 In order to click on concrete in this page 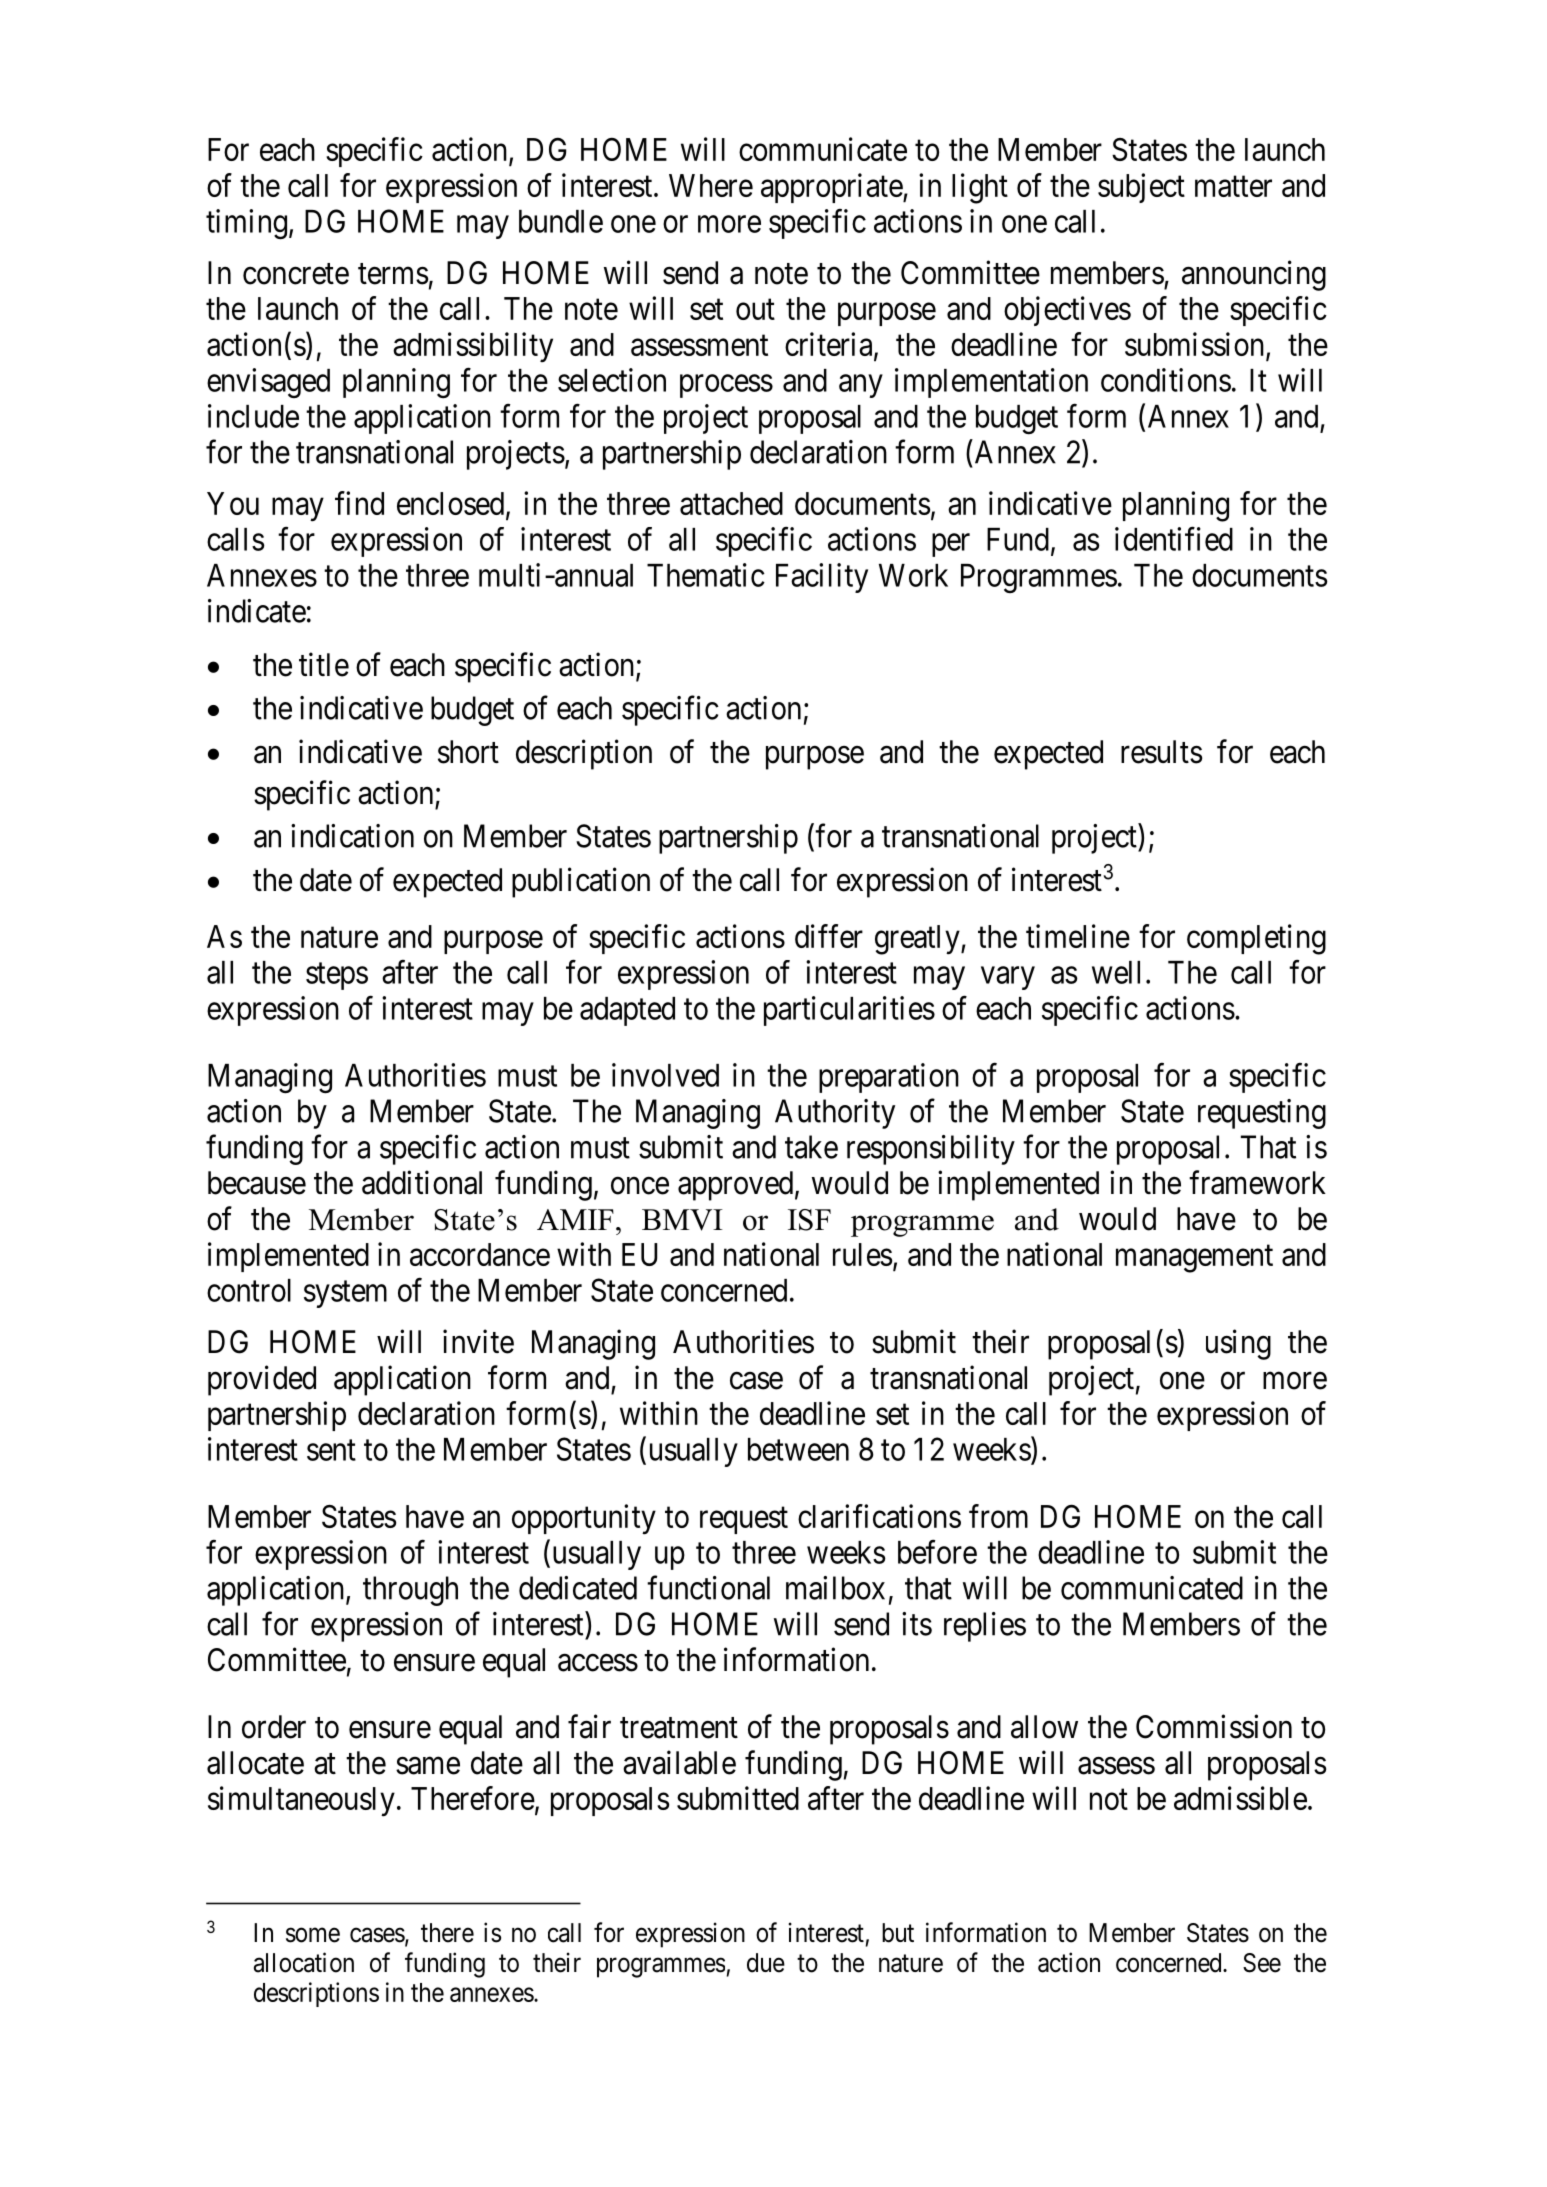, I will do `click(296, 274)`.
